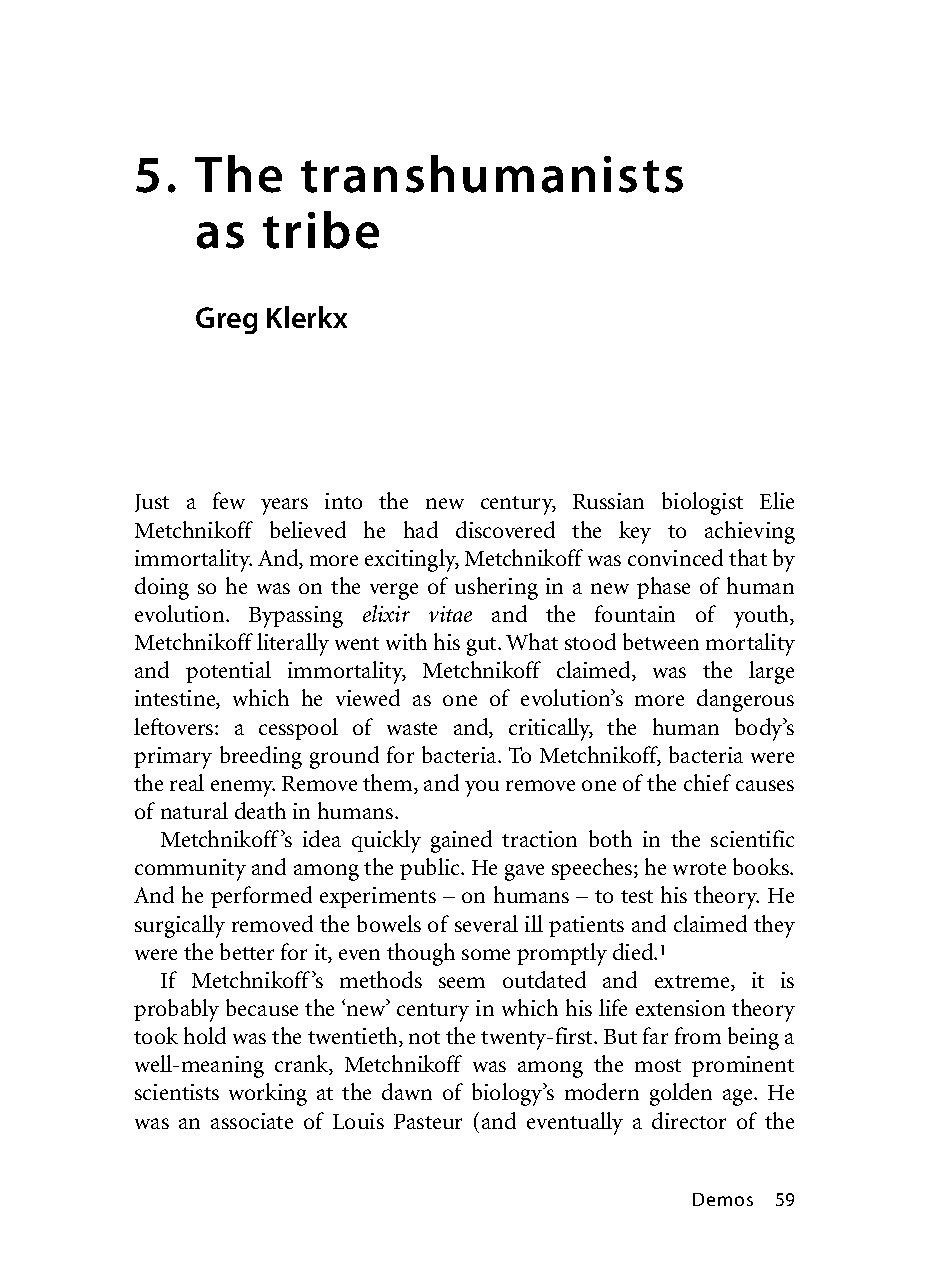 This screenshot has height=1288, width=932. I want to click on extreme, so click(693, 983).
